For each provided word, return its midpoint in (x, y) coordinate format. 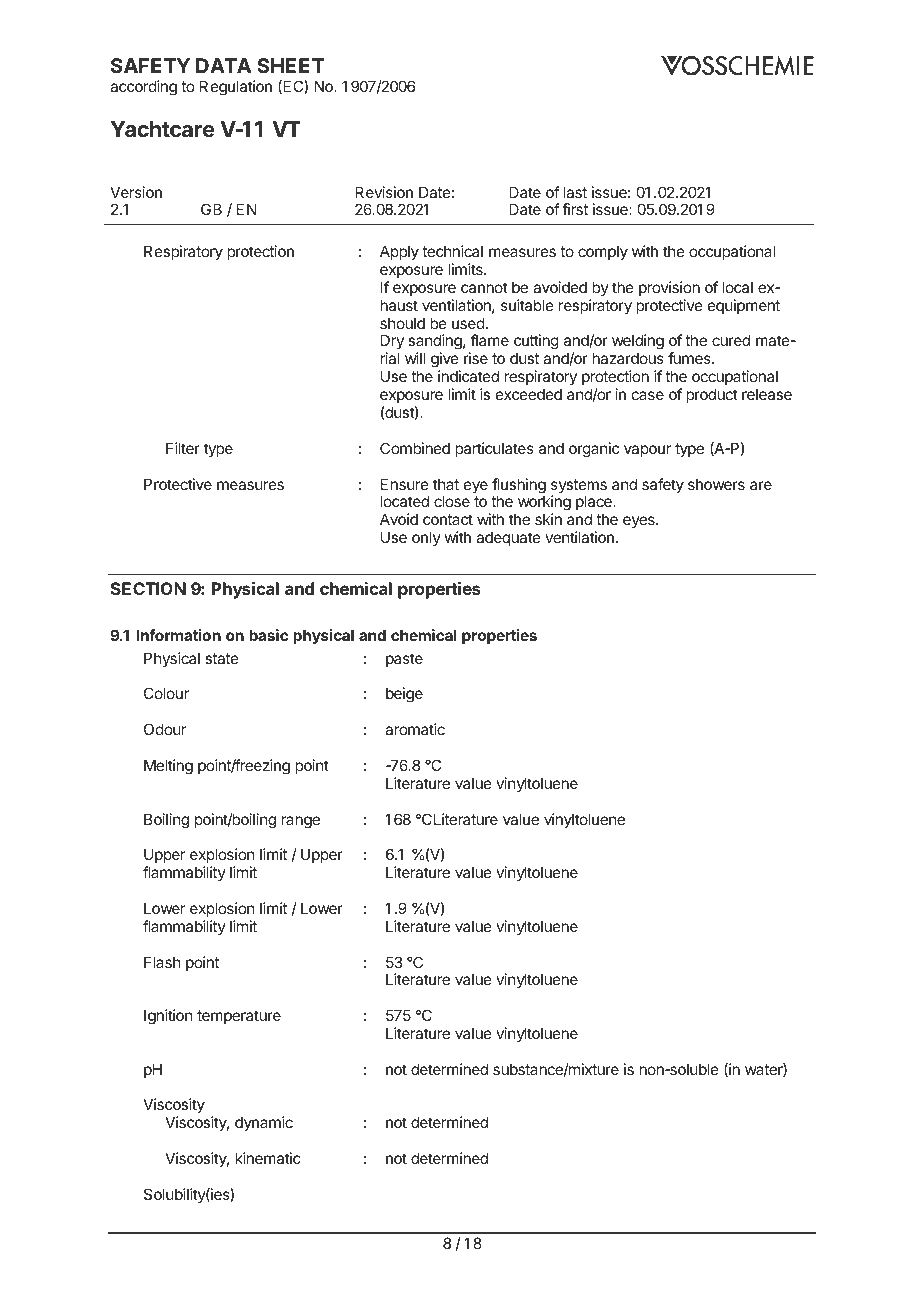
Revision (384, 192)
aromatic (415, 729)
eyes (640, 522)
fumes (690, 358)
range (301, 822)
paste (404, 660)
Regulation (236, 88)
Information (178, 635)
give (446, 361)
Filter (183, 448)
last (575, 192)
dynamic (264, 1123)
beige (404, 695)
